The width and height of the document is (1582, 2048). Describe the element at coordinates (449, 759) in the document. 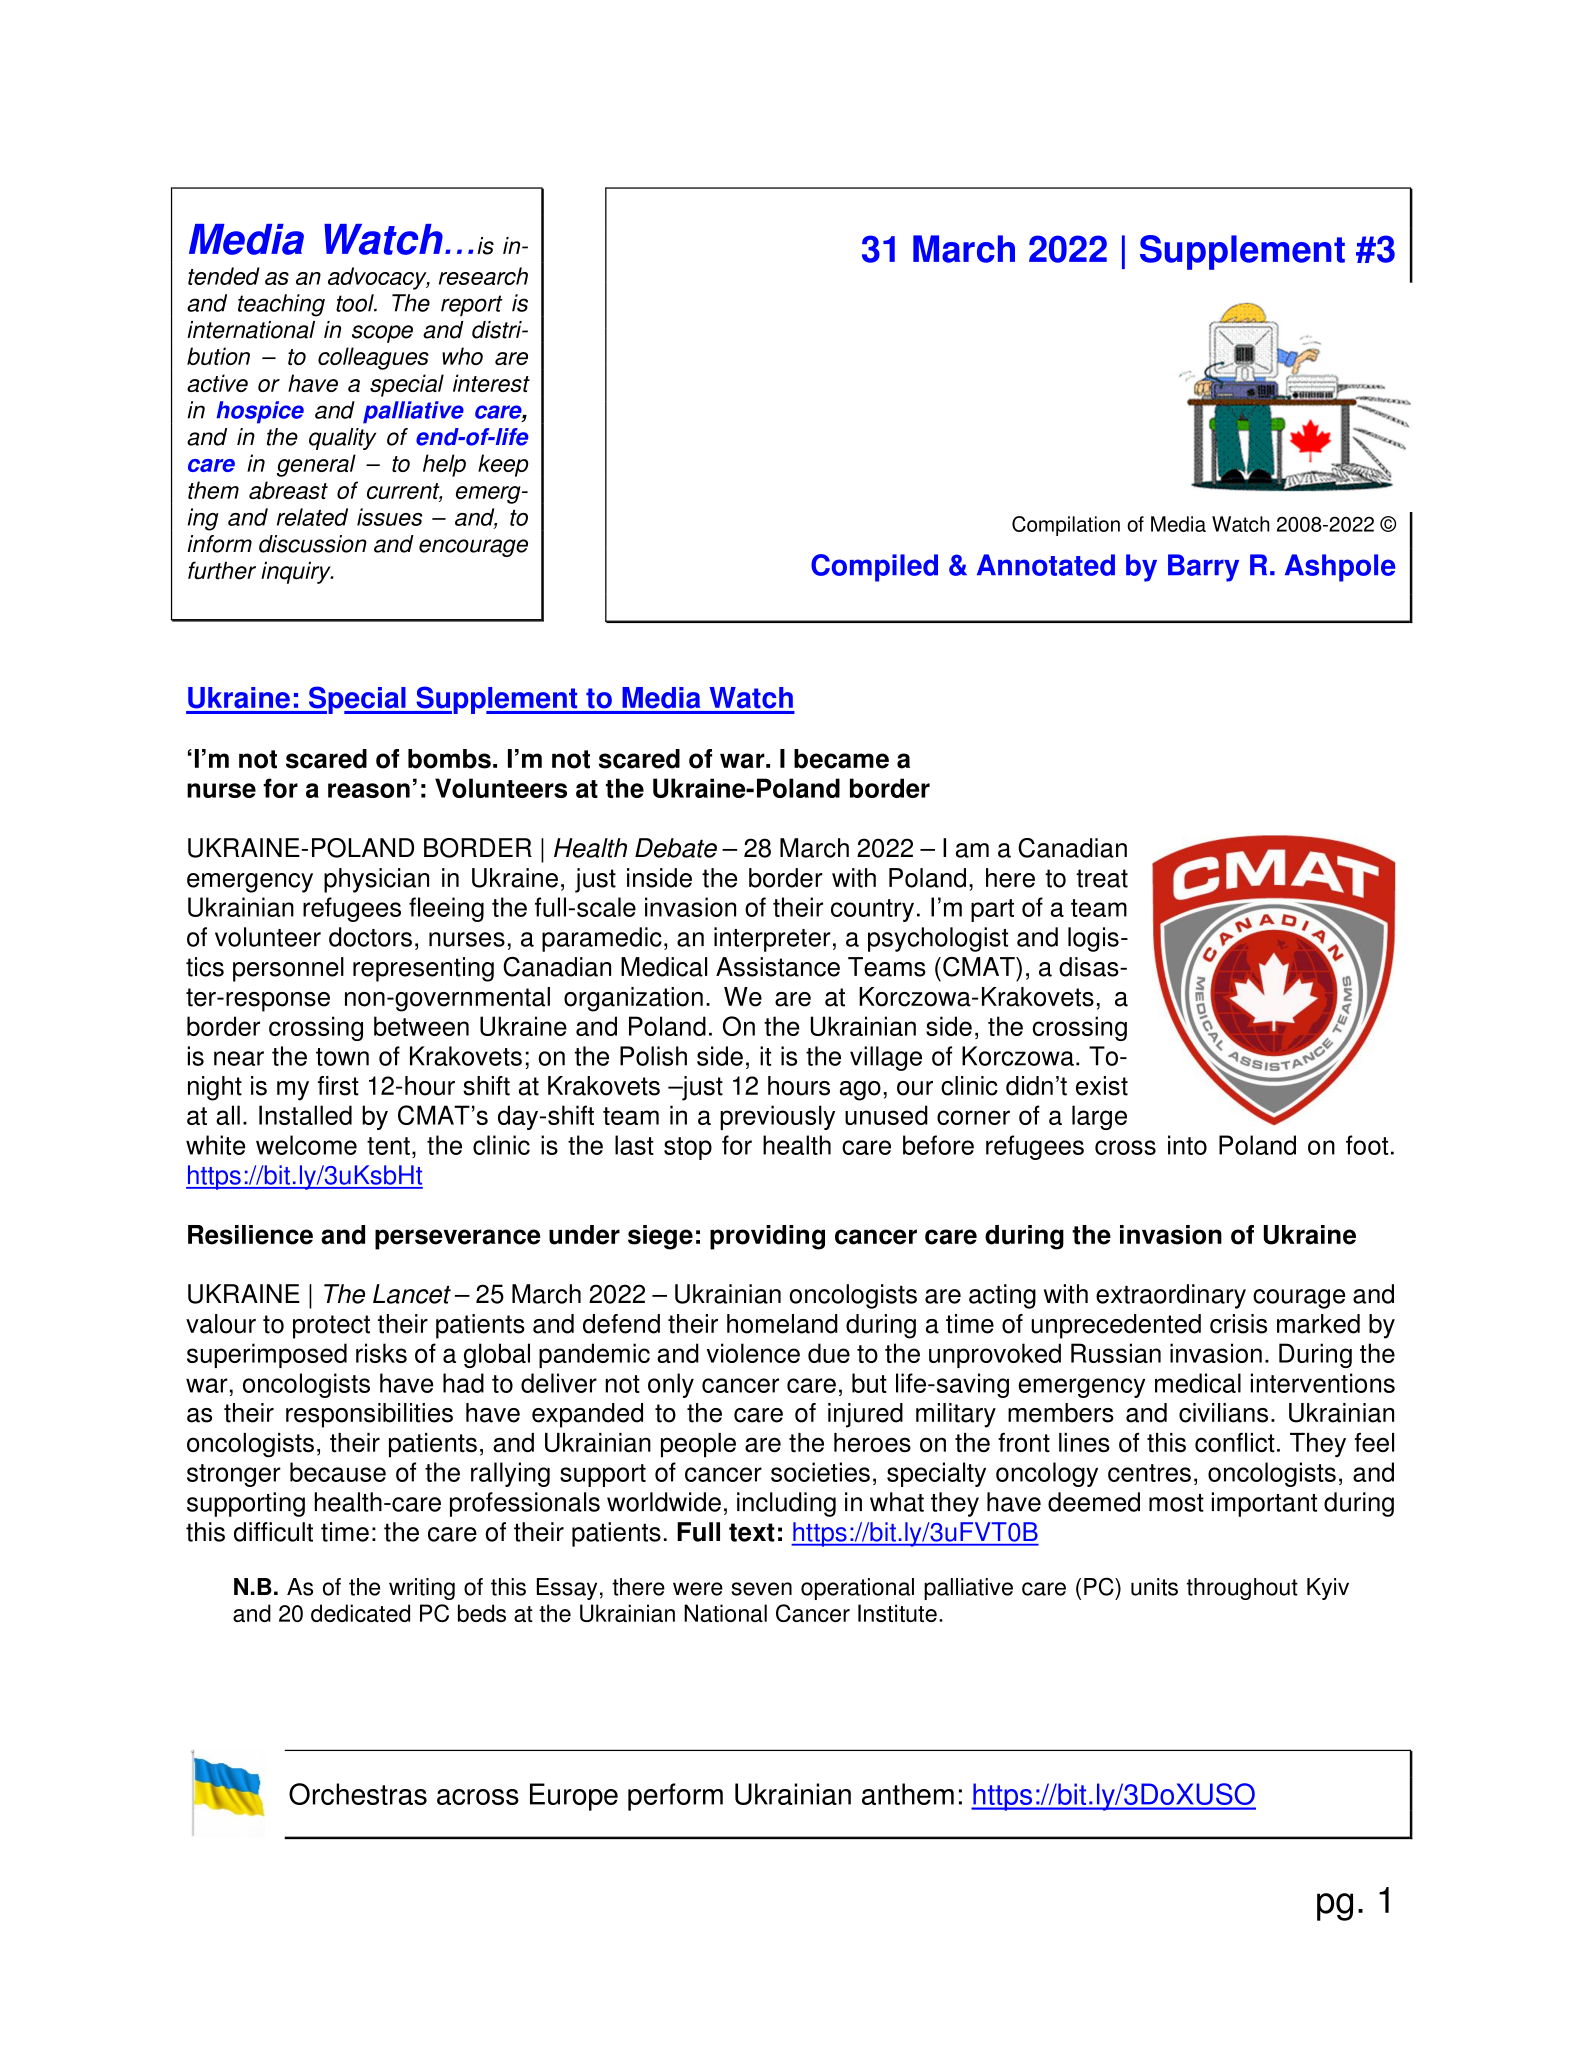

I see `bombs` at that location.
